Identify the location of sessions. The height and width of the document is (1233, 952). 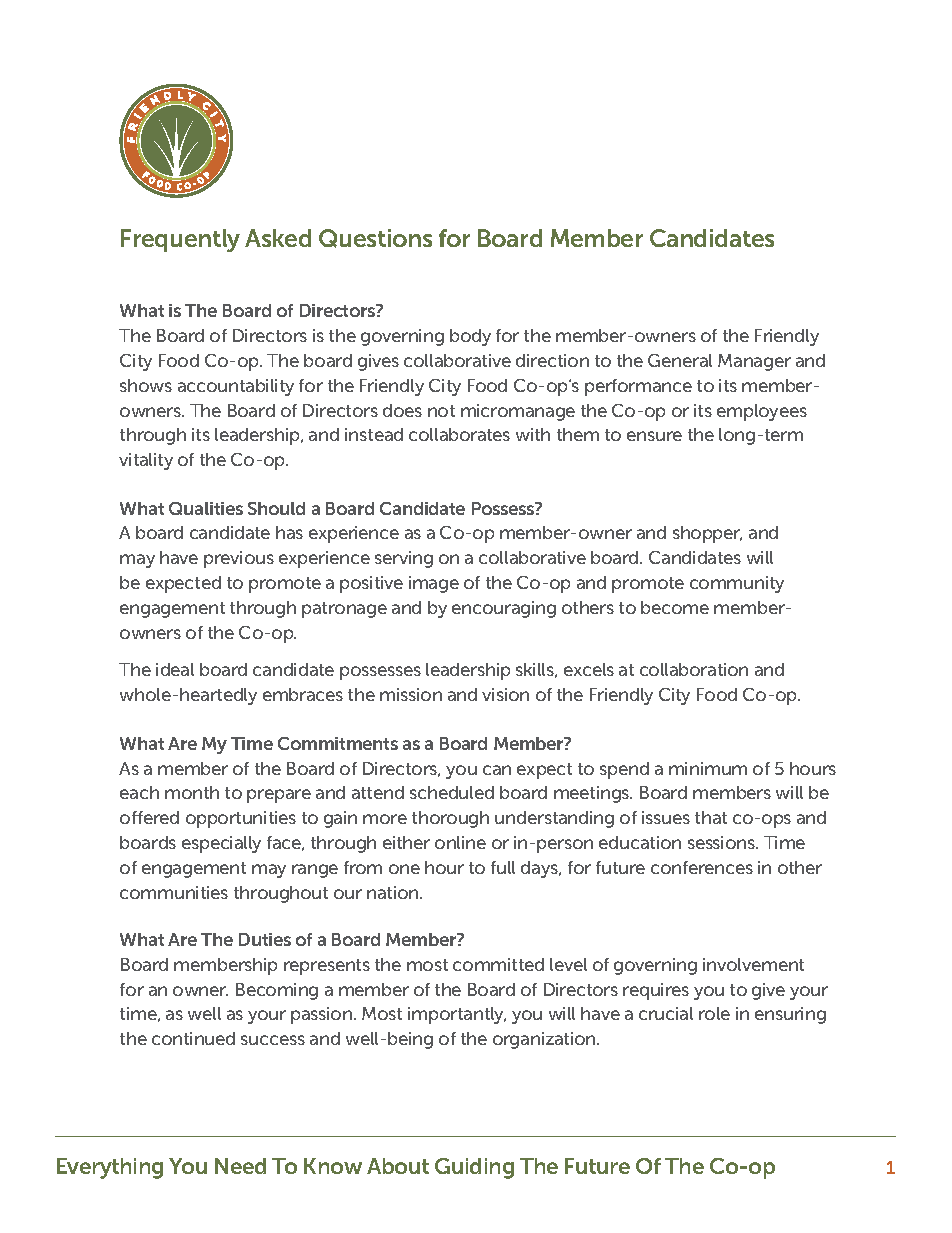
(723, 842).
